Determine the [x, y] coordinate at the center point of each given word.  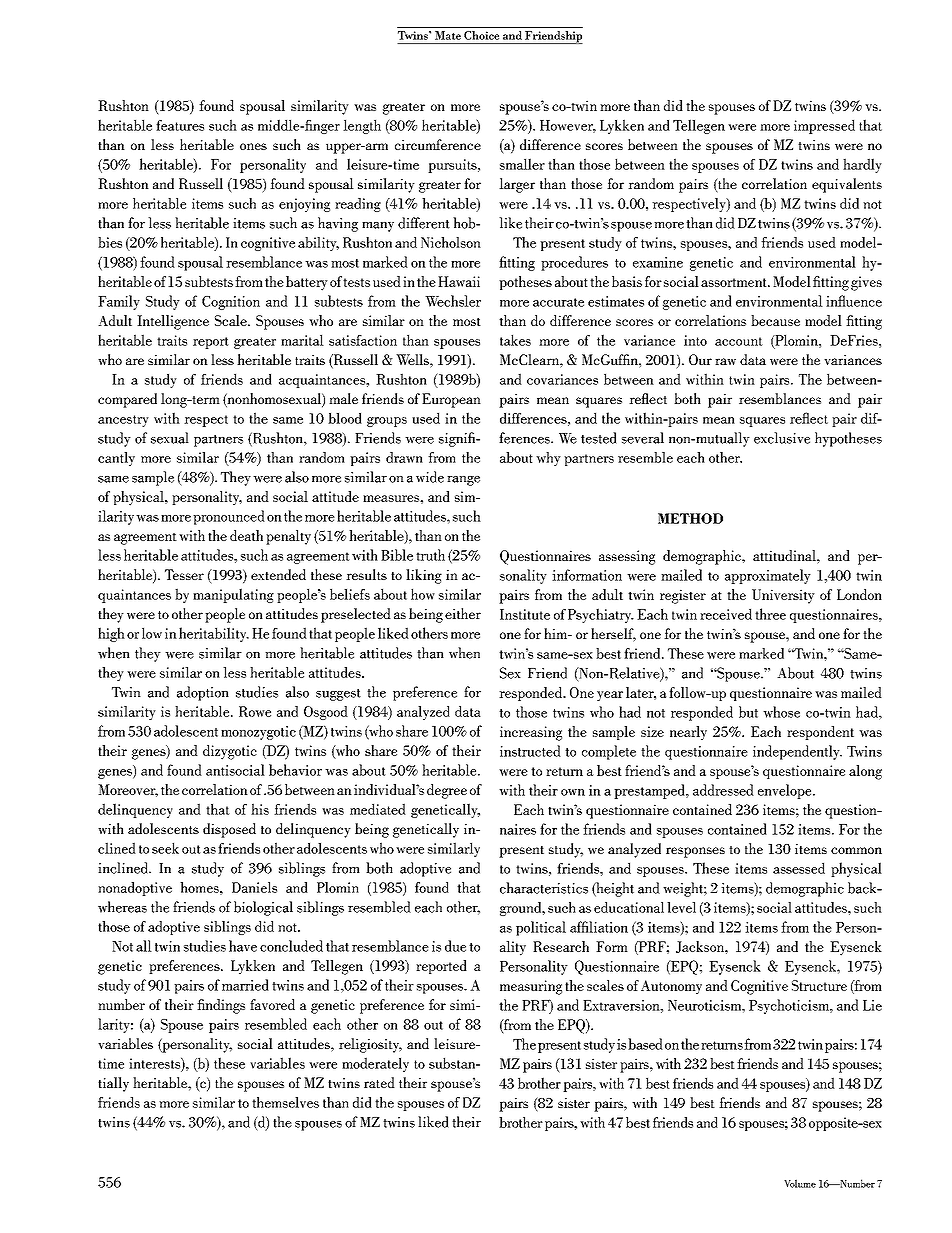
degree [447, 791]
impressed [824, 126]
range [463, 481]
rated [379, 1082]
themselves [285, 1102]
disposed [229, 830]
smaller [522, 164]
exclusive [782, 438]
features [180, 125]
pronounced [229, 517]
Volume [800, 1183]
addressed [723, 790]
